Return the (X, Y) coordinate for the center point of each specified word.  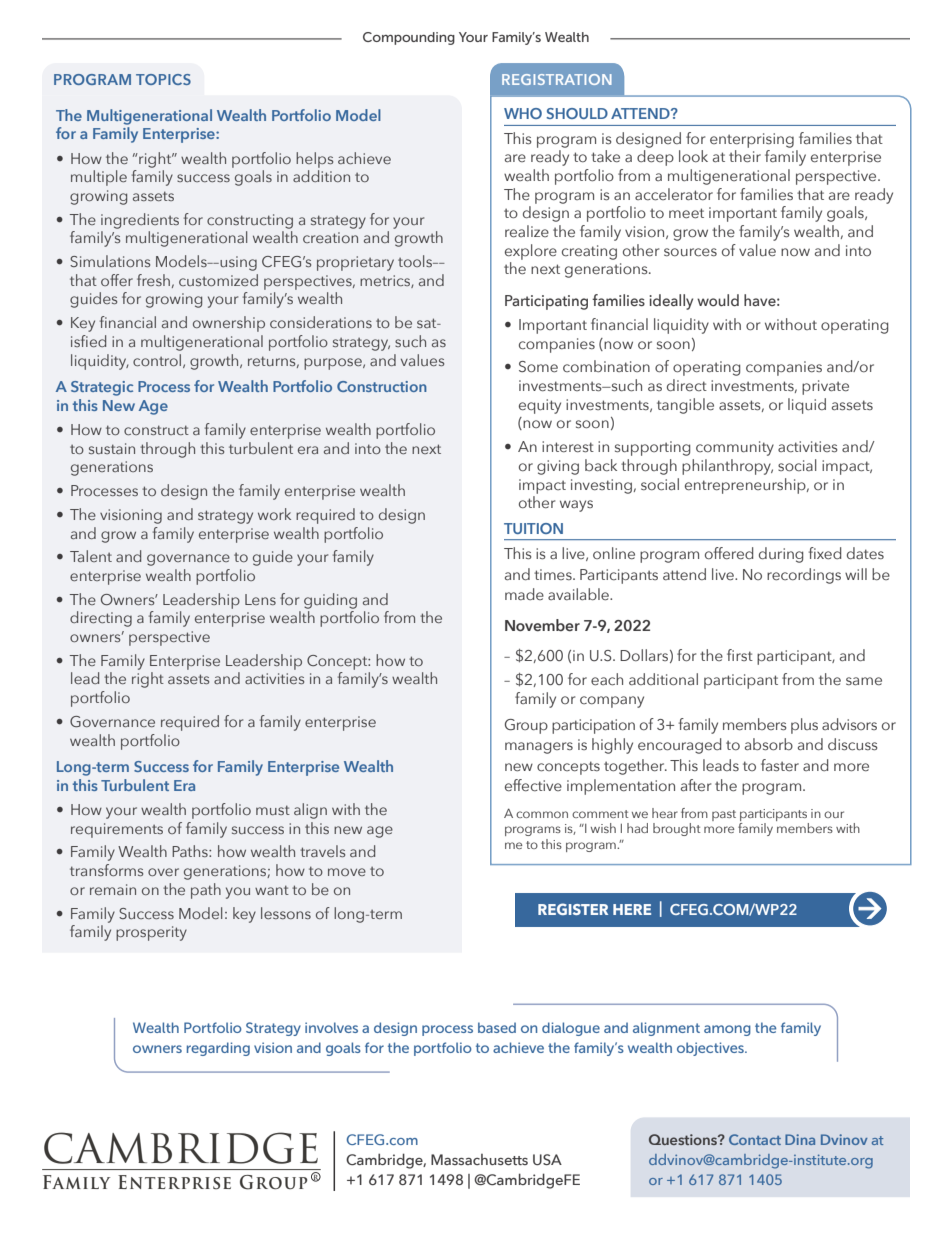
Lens (260, 599)
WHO (523, 113)
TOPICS (163, 79)
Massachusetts (479, 1159)
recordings (804, 576)
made (524, 594)
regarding (218, 1049)
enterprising (752, 140)
